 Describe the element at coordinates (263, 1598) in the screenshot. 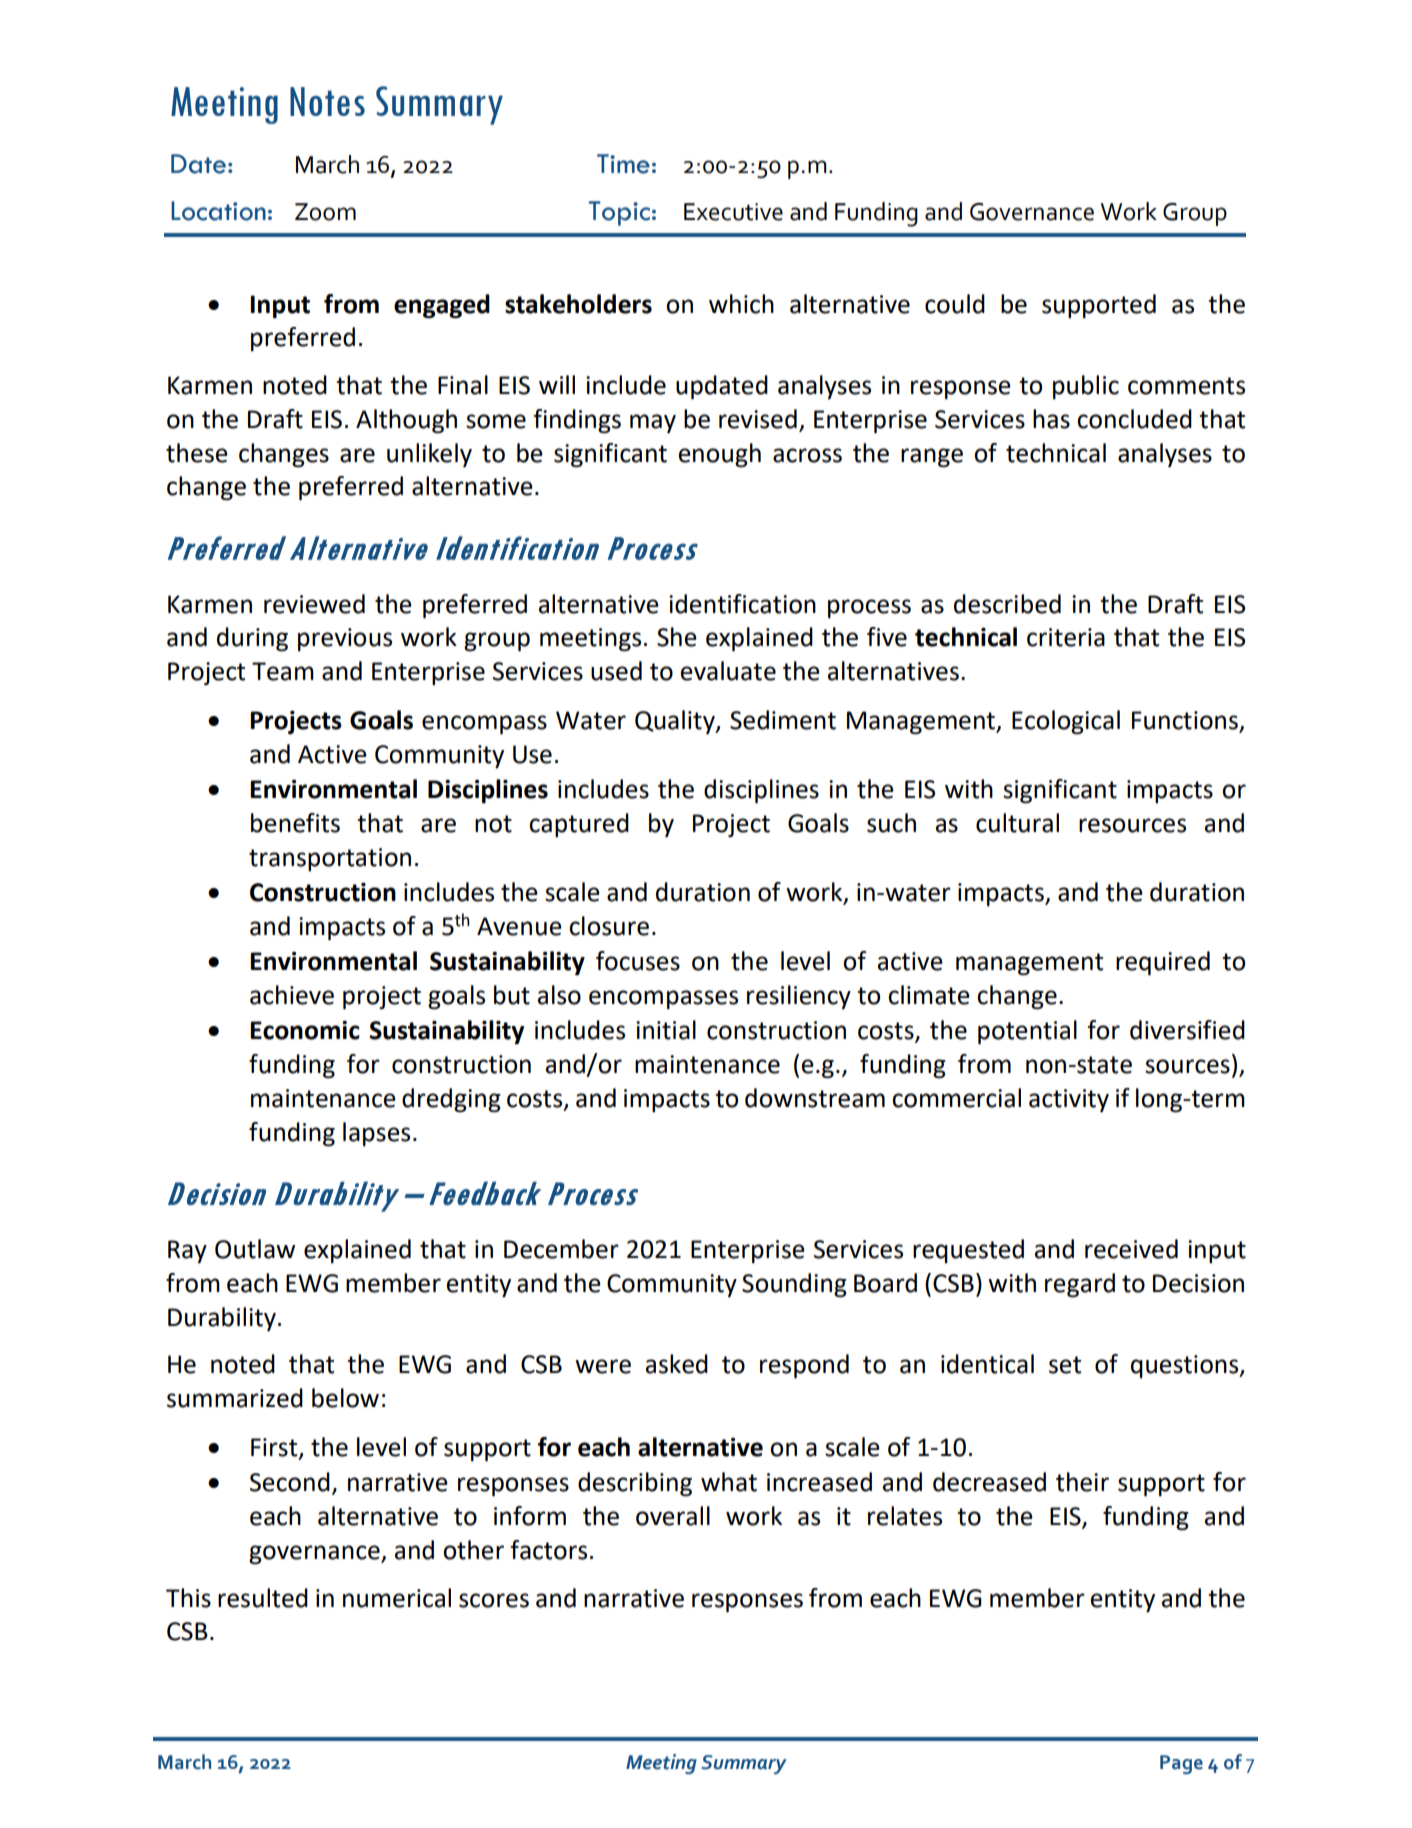

I see `resulted` at that location.
